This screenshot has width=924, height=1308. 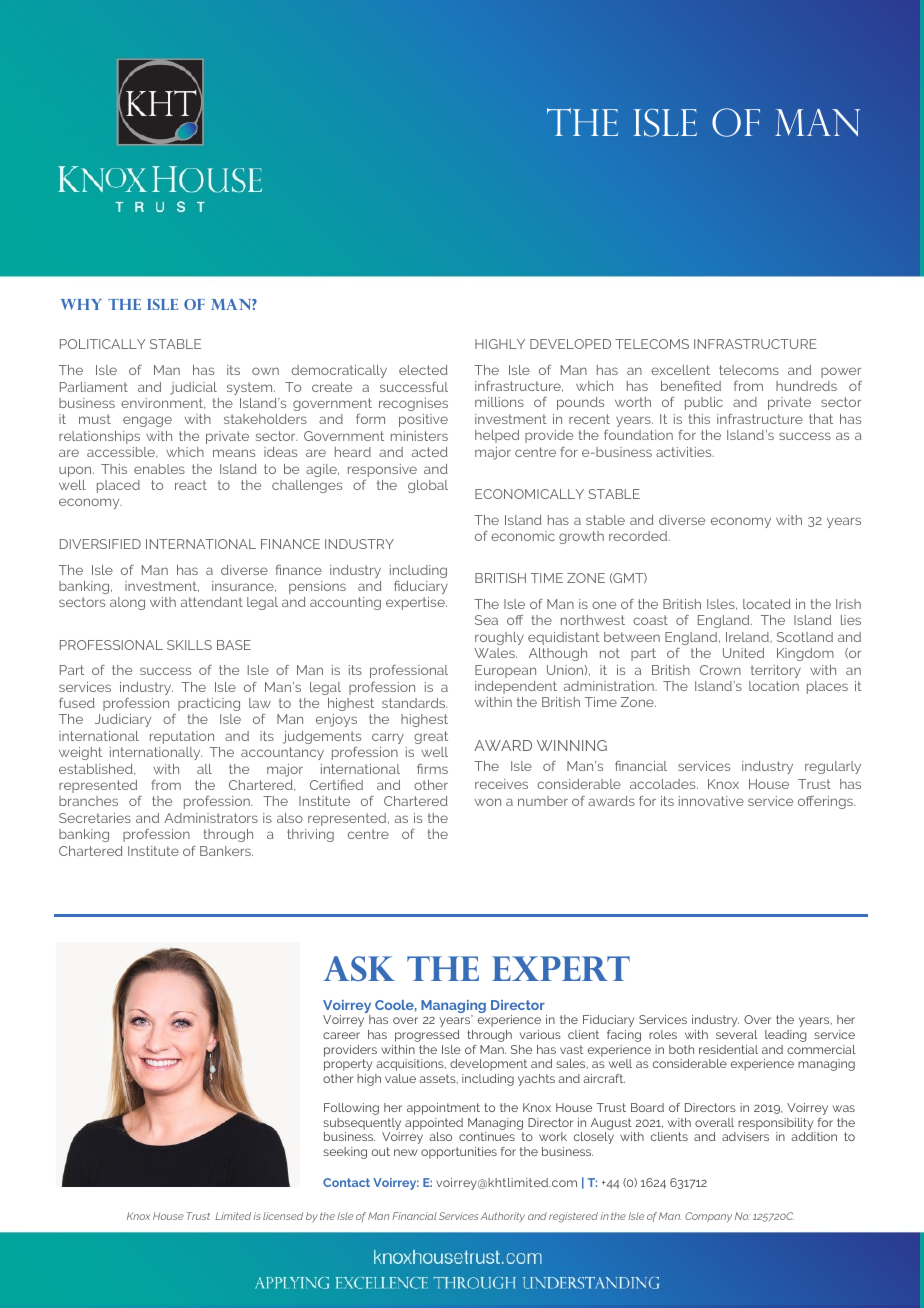 I want to click on located, so click(x=767, y=604).
